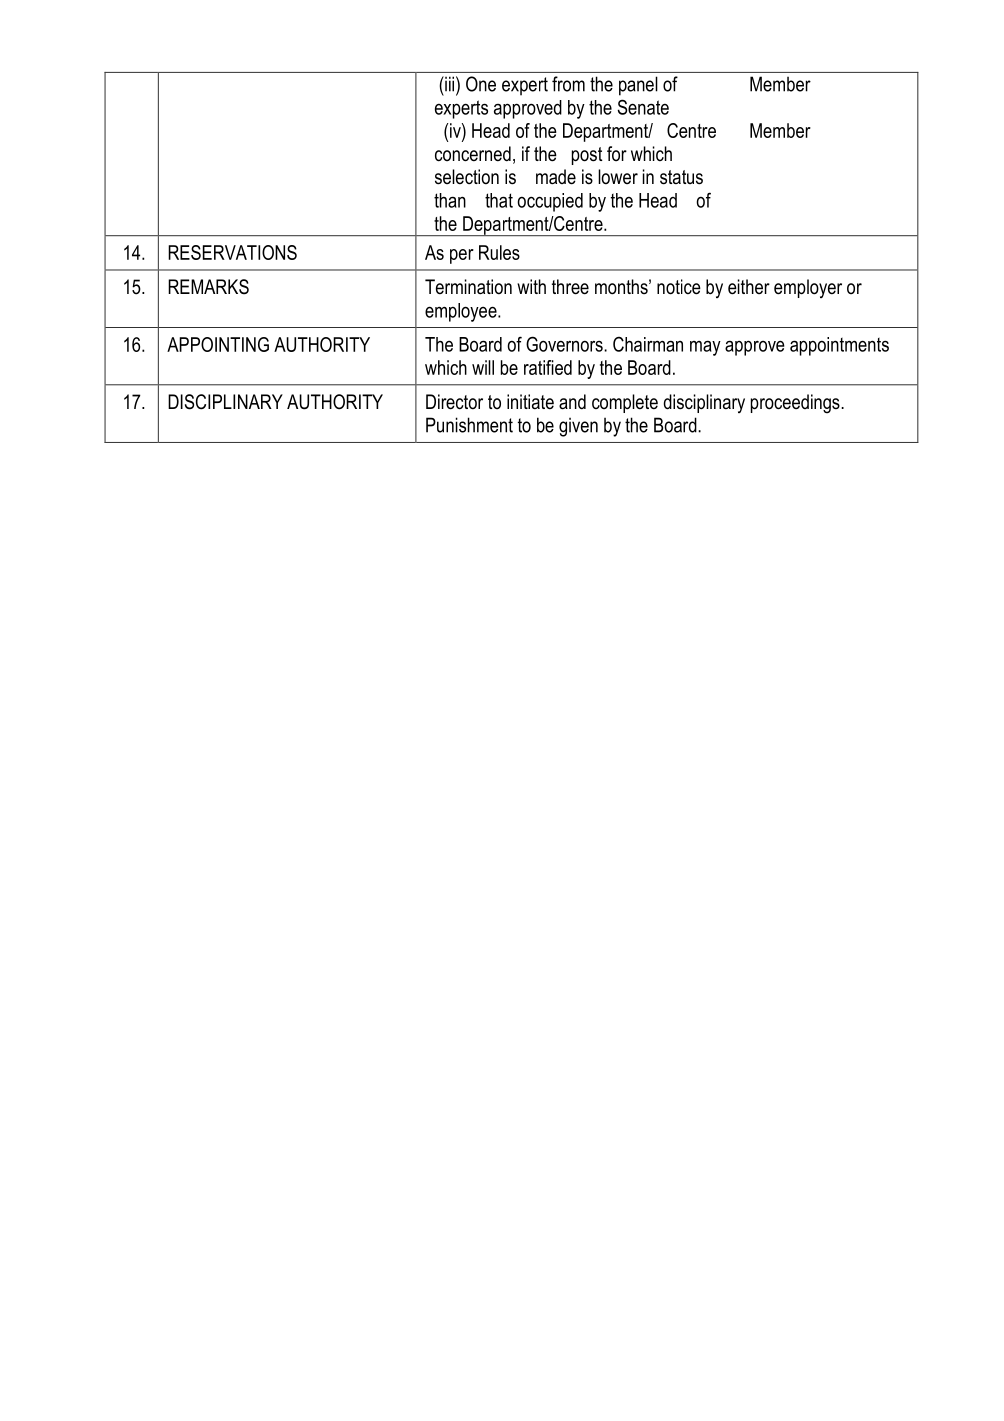 This screenshot has width=1004, height=1421. Describe the element at coordinates (232, 252) in the screenshot. I see `RESERVATIONS` at that location.
